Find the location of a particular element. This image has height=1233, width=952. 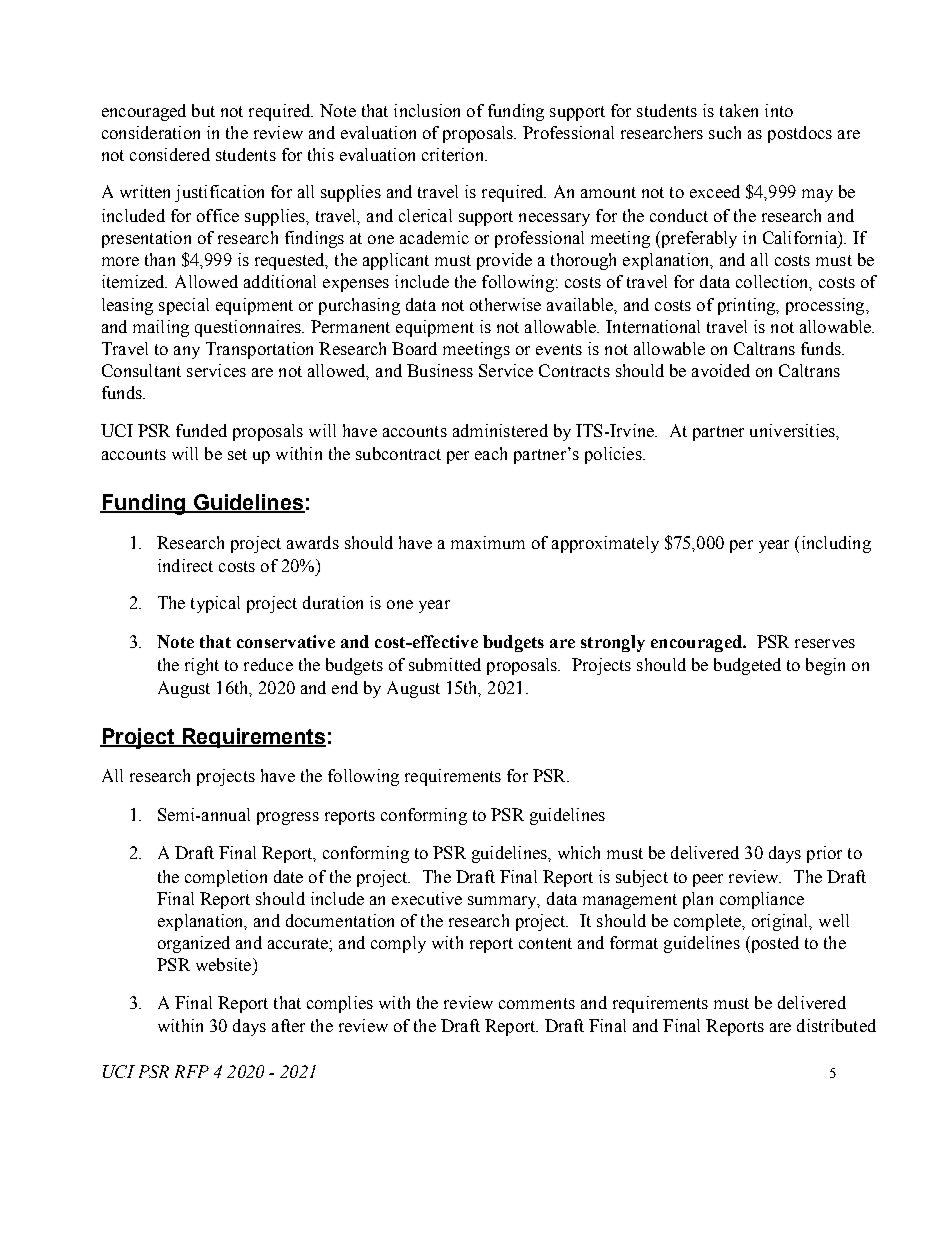

comments is located at coordinates (537, 1003).
